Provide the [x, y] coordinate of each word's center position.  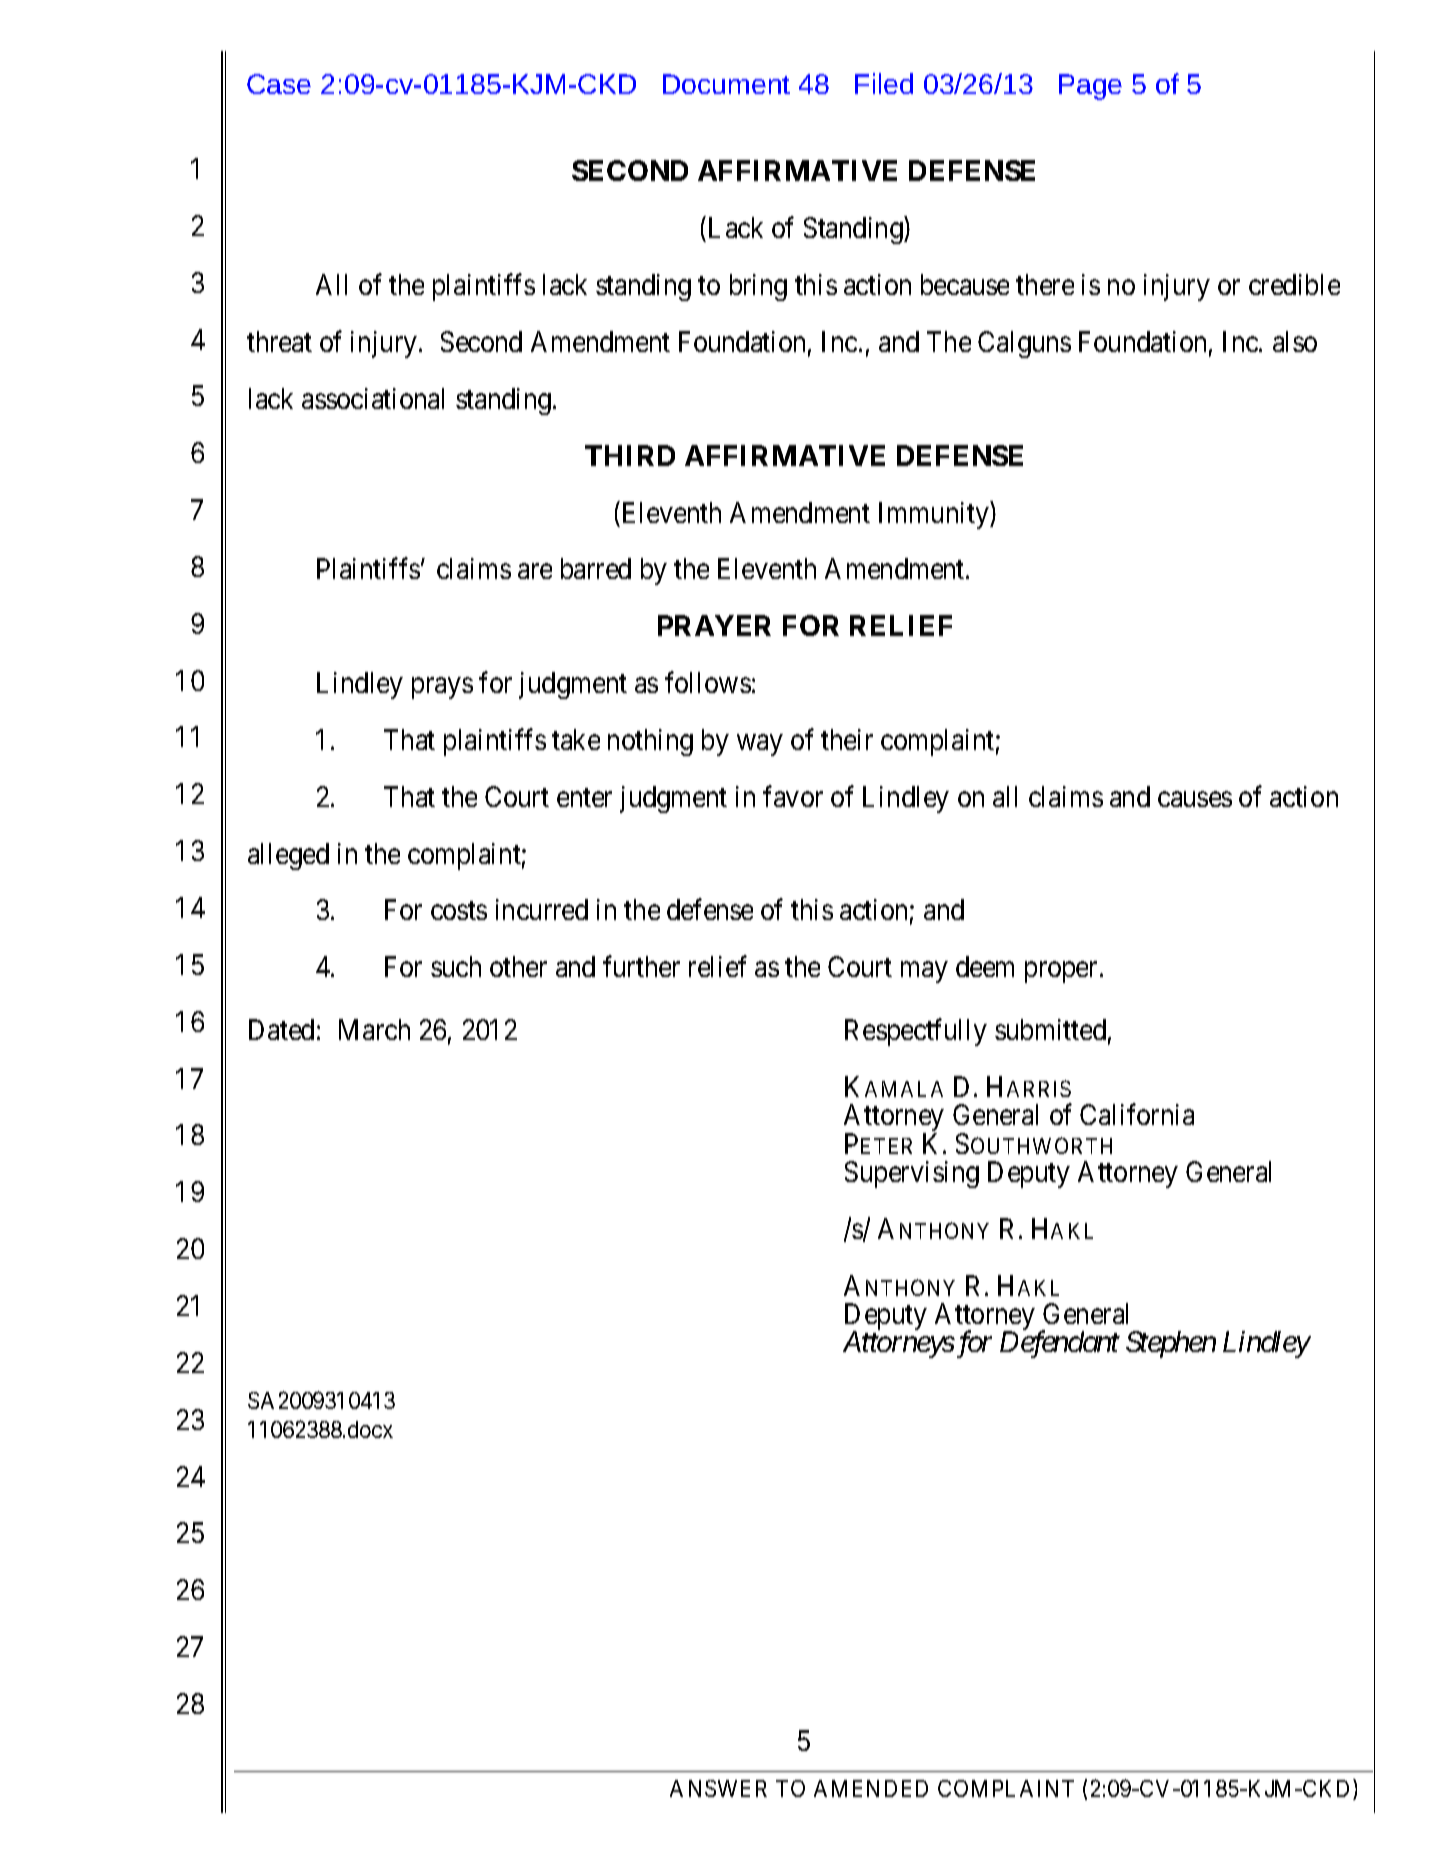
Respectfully [916, 1032]
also [1295, 341]
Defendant [1060, 1344]
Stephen [1171, 1344]
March [374, 1029]
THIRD [630, 455]
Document [726, 84]
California [1137, 1114]
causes [1195, 799]
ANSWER [718, 1788]
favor [793, 796]
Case [279, 84]
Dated [281, 1029]
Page [1090, 87]
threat [279, 341]
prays [442, 688]
